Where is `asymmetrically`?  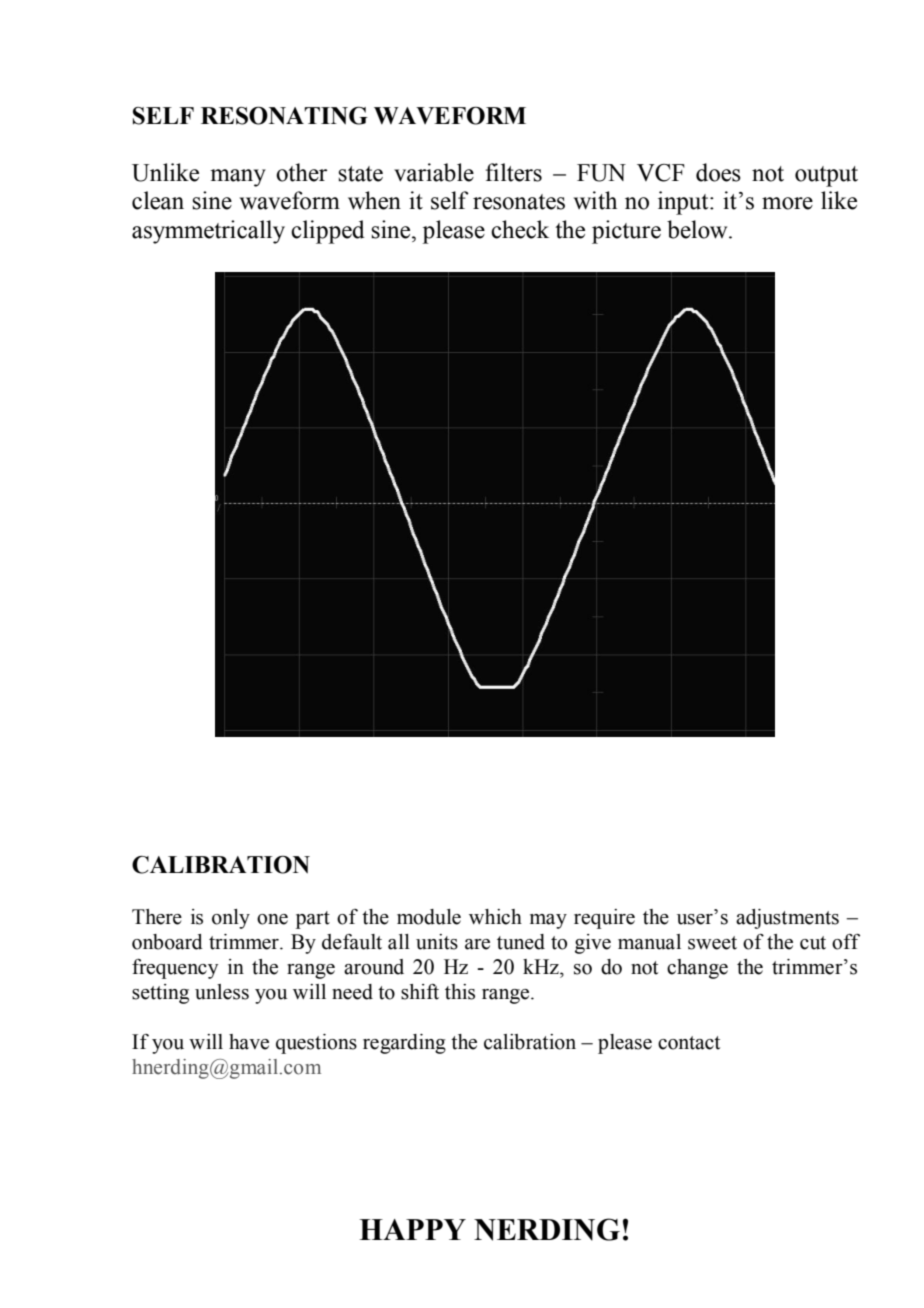
asymmetrically is located at coordinates (208, 232).
